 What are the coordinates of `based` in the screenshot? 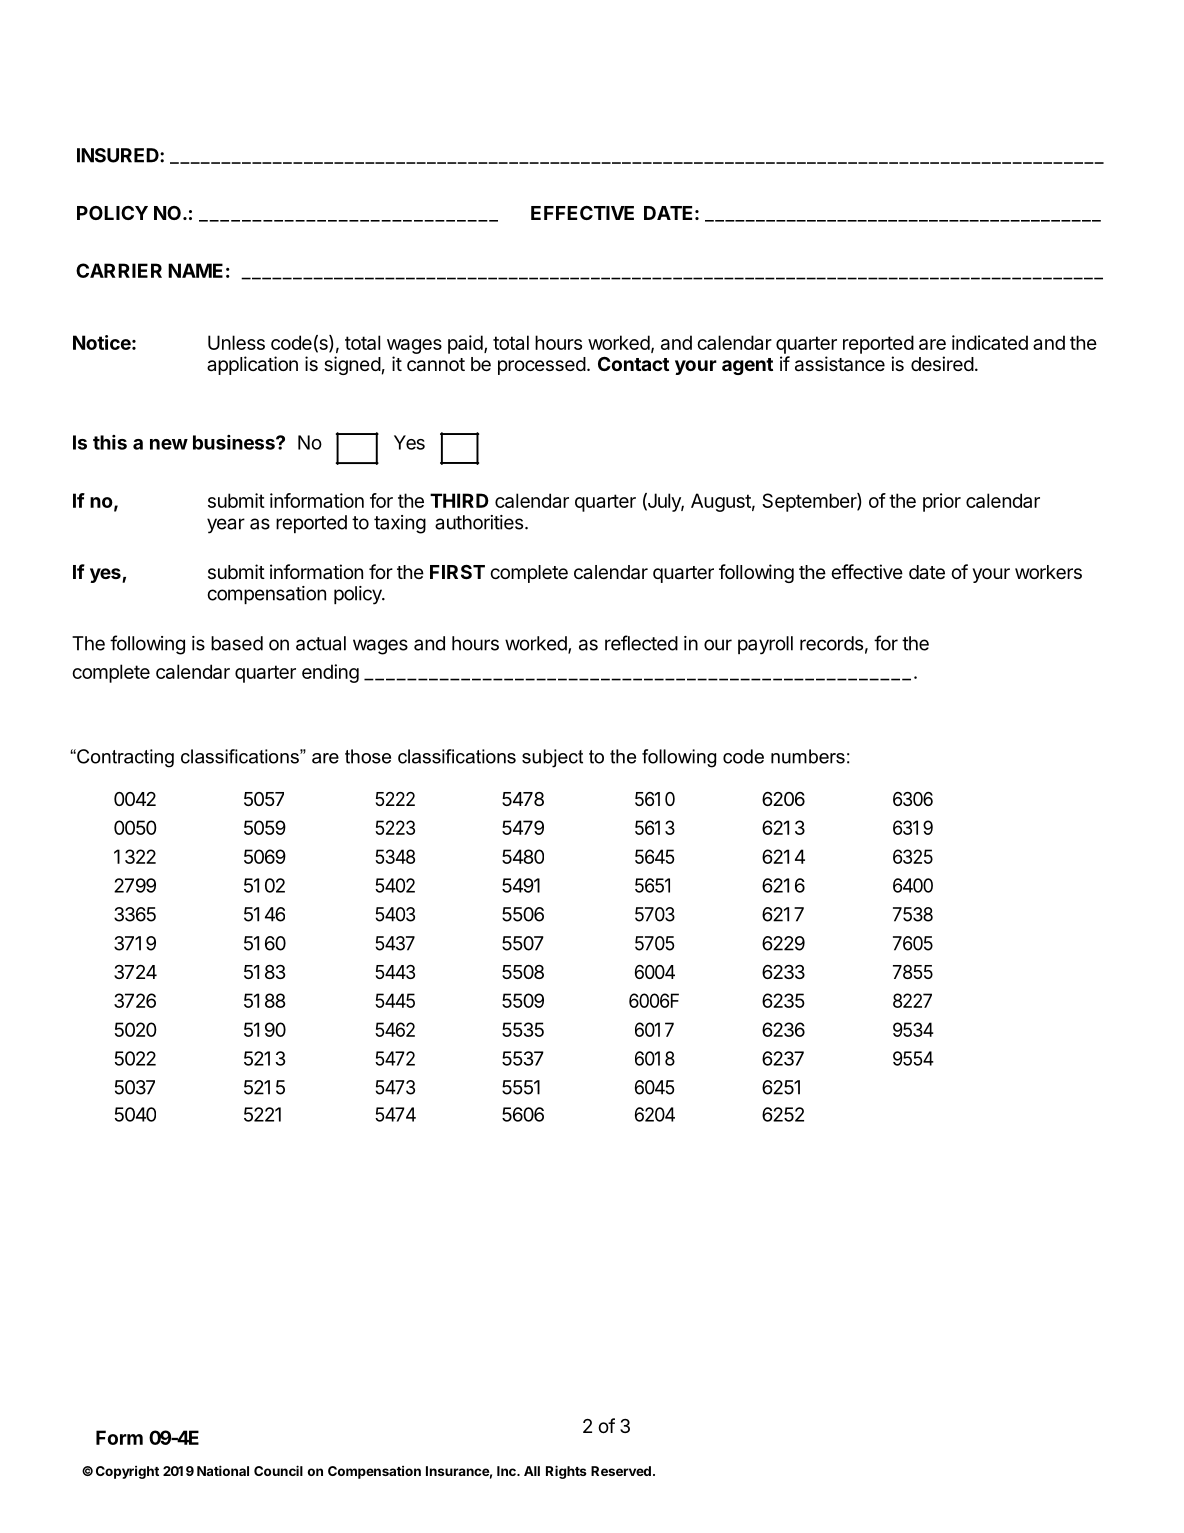 It's located at (237, 643).
